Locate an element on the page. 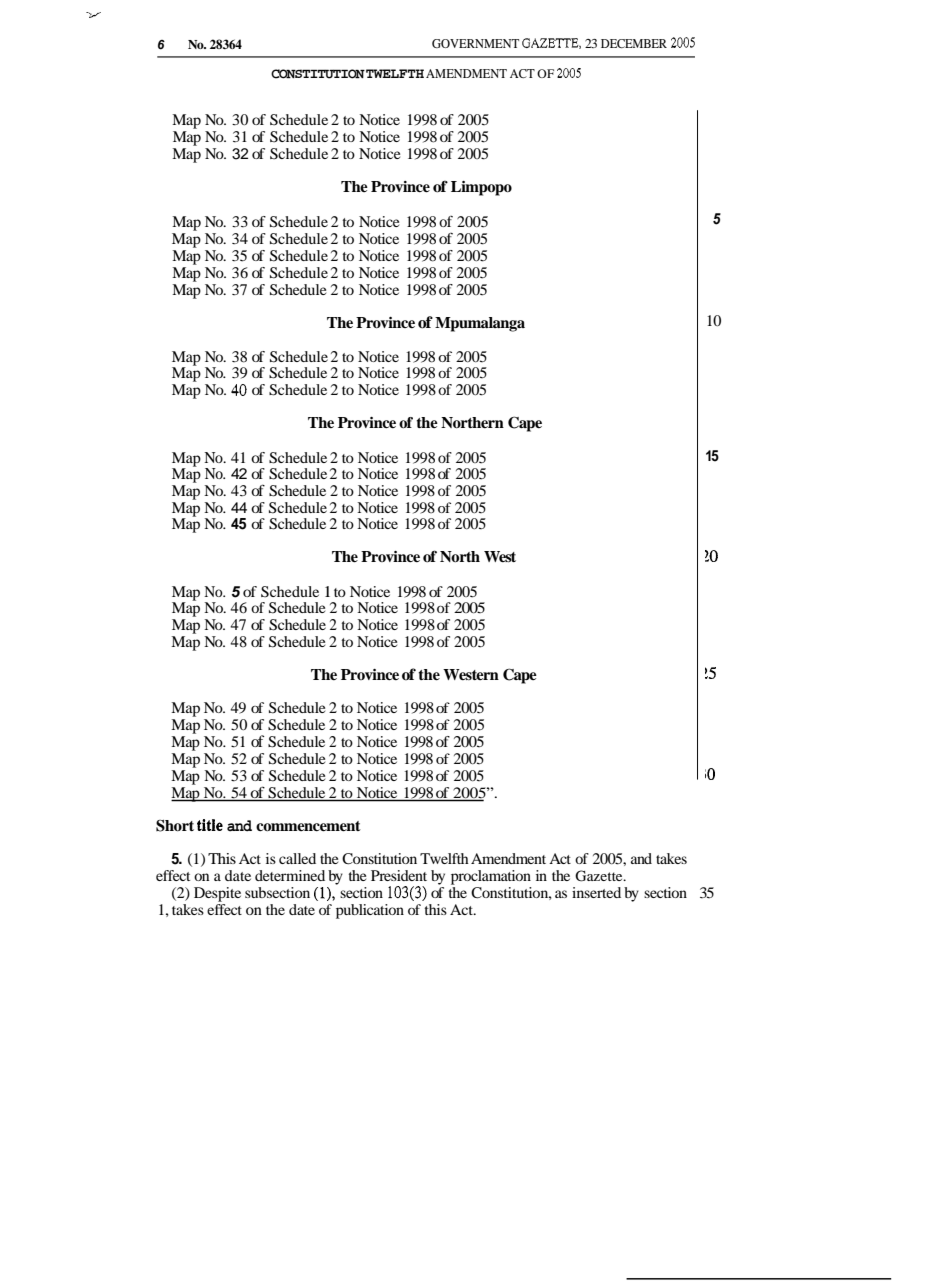 Image resolution: width=932 pixels, height=1288 pixels. inserted is located at coordinates (596, 892).
